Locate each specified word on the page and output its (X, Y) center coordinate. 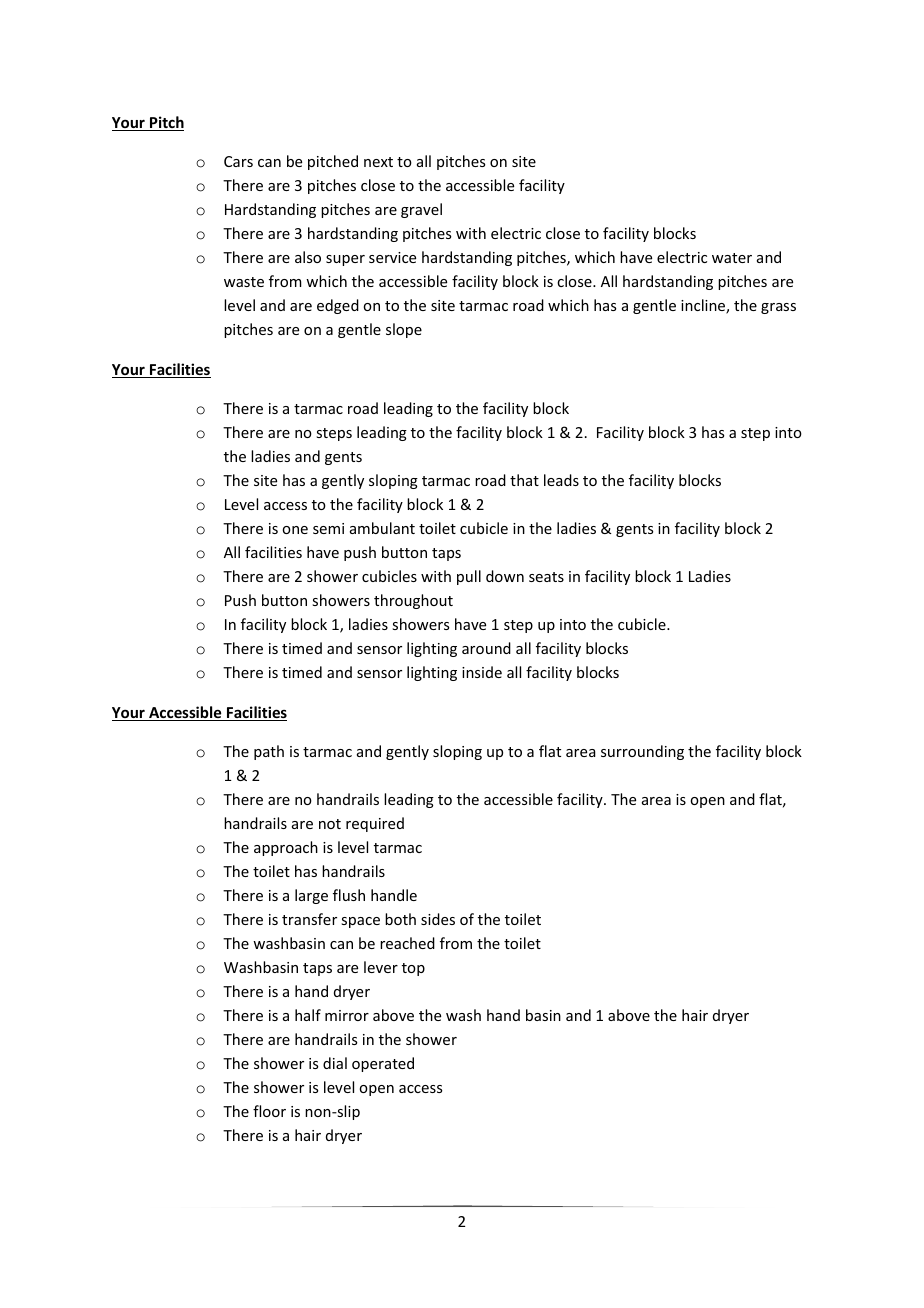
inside (482, 672)
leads (561, 480)
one (295, 530)
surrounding (642, 752)
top (413, 969)
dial (335, 1063)
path (269, 752)
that (524, 480)
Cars (238, 161)
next (378, 162)
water (732, 258)
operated (383, 1064)
